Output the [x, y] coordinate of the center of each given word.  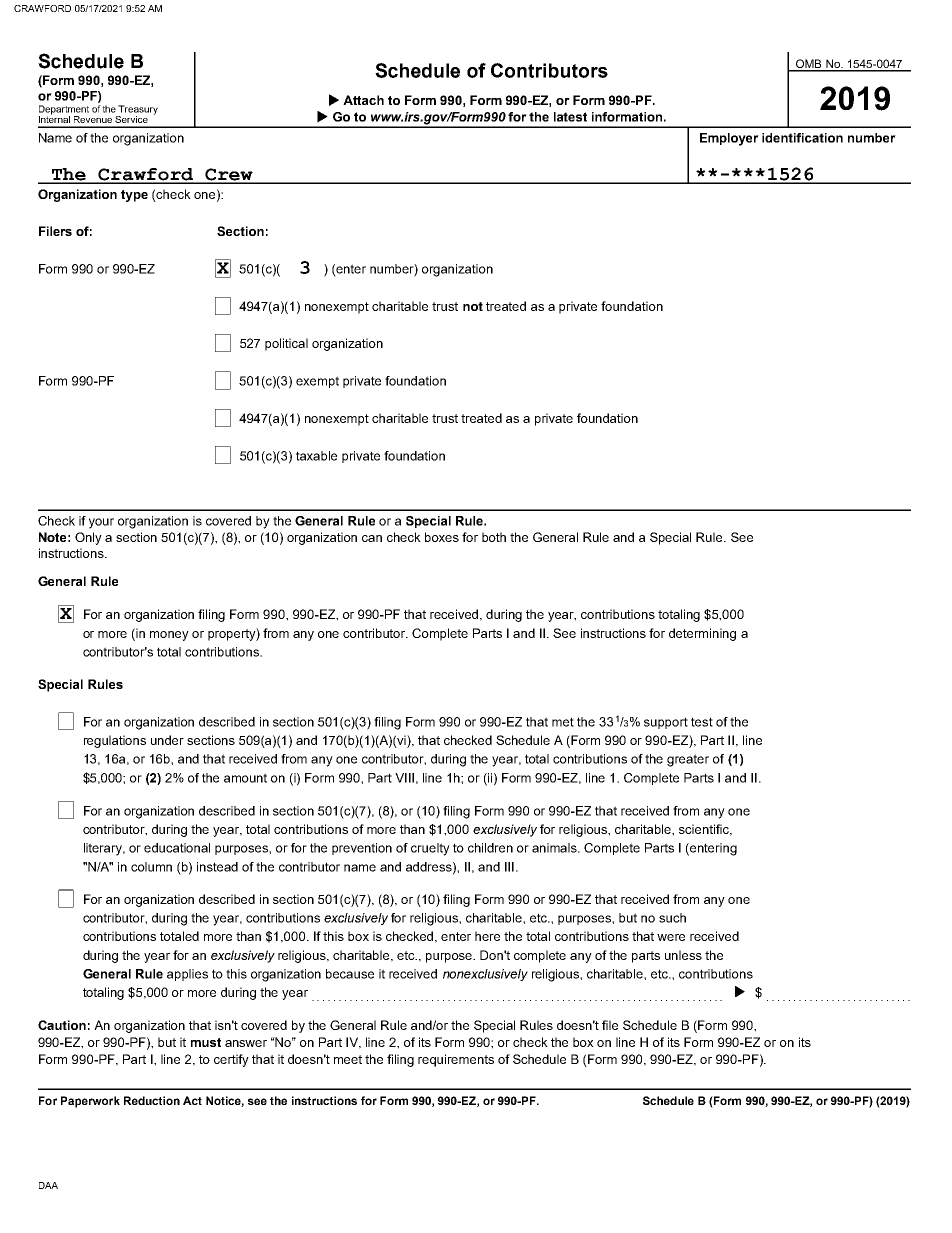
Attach [363, 100]
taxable [316, 456]
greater [688, 760]
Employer [729, 139]
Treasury [137, 111]
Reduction [152, 1100]
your [101, 523]
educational [177, 848]
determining [702, 634]
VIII [404, 778]
